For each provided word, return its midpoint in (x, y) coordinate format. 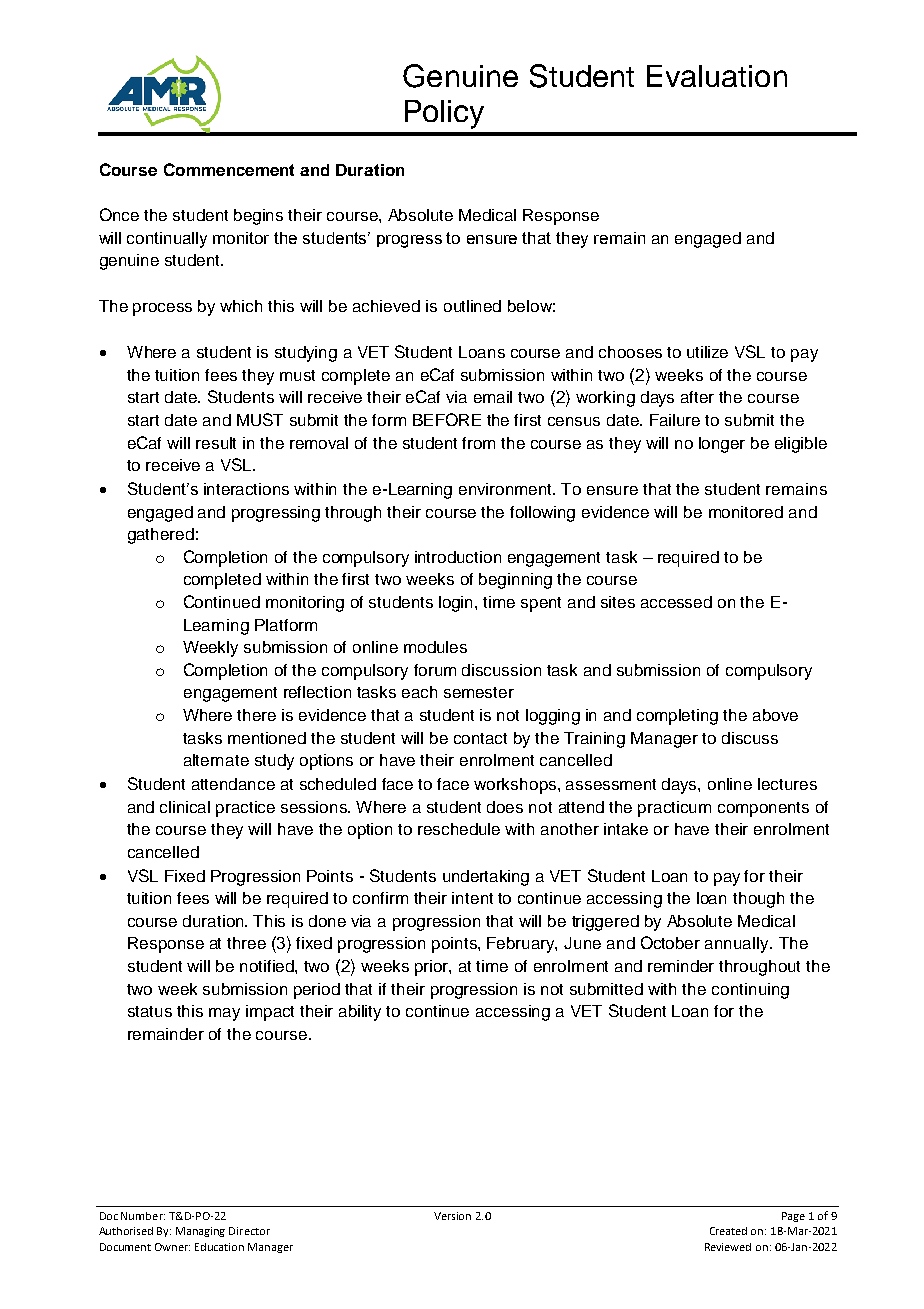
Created (728, 1231)
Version (452, 1216)
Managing (200, 1232)
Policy (444, 114)
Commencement (229, 169)
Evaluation (717, 76)
